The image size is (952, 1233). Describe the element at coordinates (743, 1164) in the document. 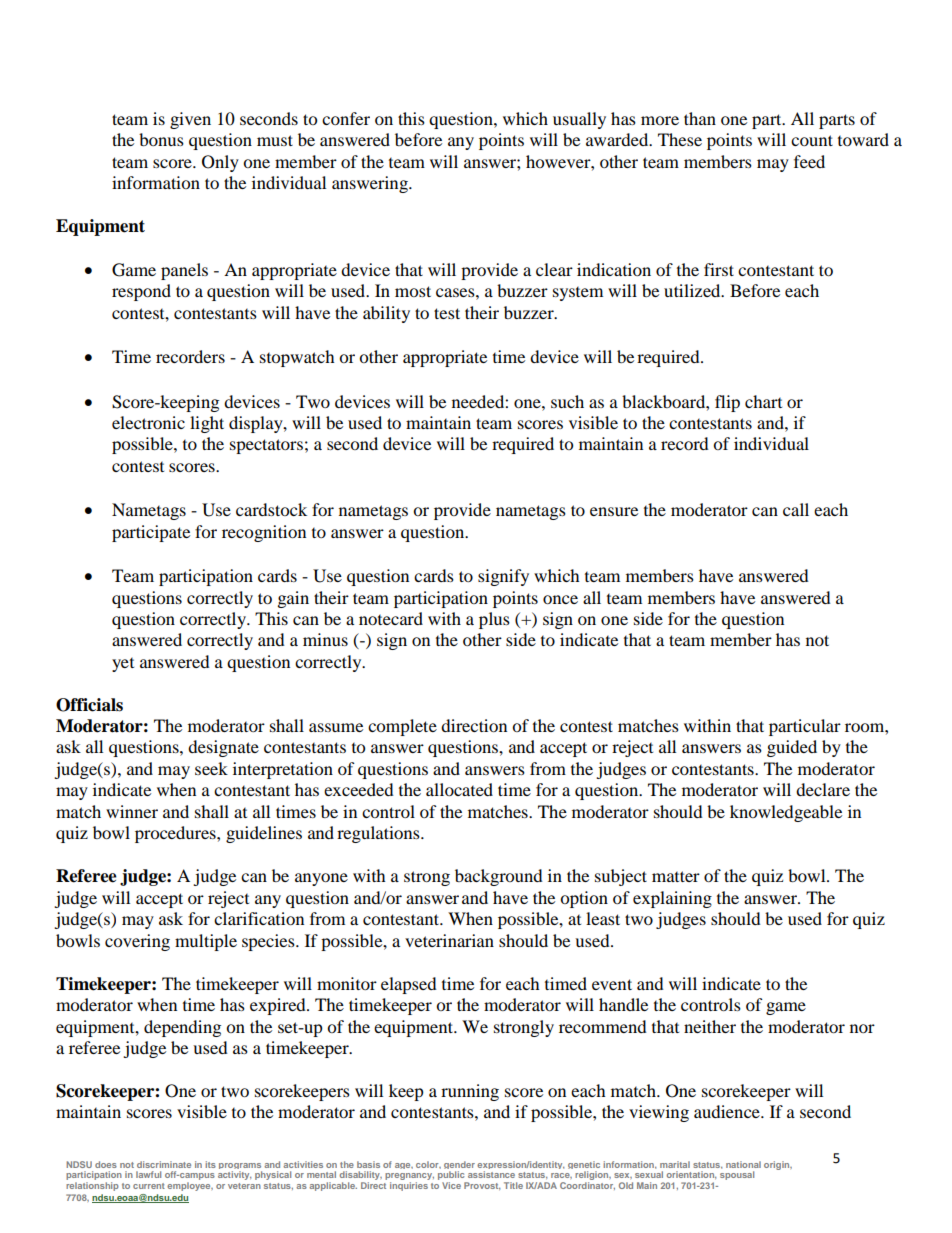

I see `national` at that location.
